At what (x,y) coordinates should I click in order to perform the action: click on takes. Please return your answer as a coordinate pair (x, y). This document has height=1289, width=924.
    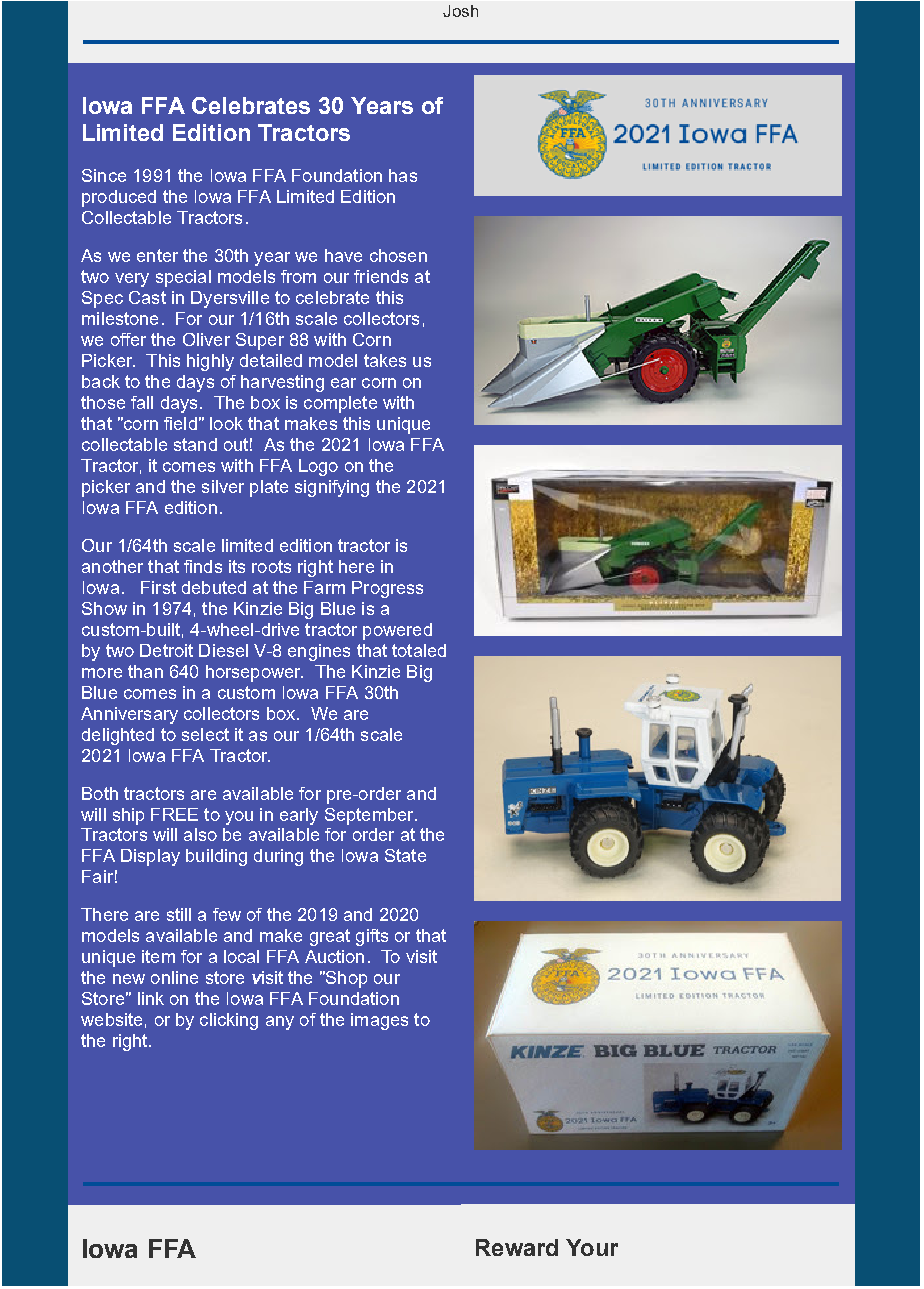
    Looking at the image, I should click on (385, 360).
